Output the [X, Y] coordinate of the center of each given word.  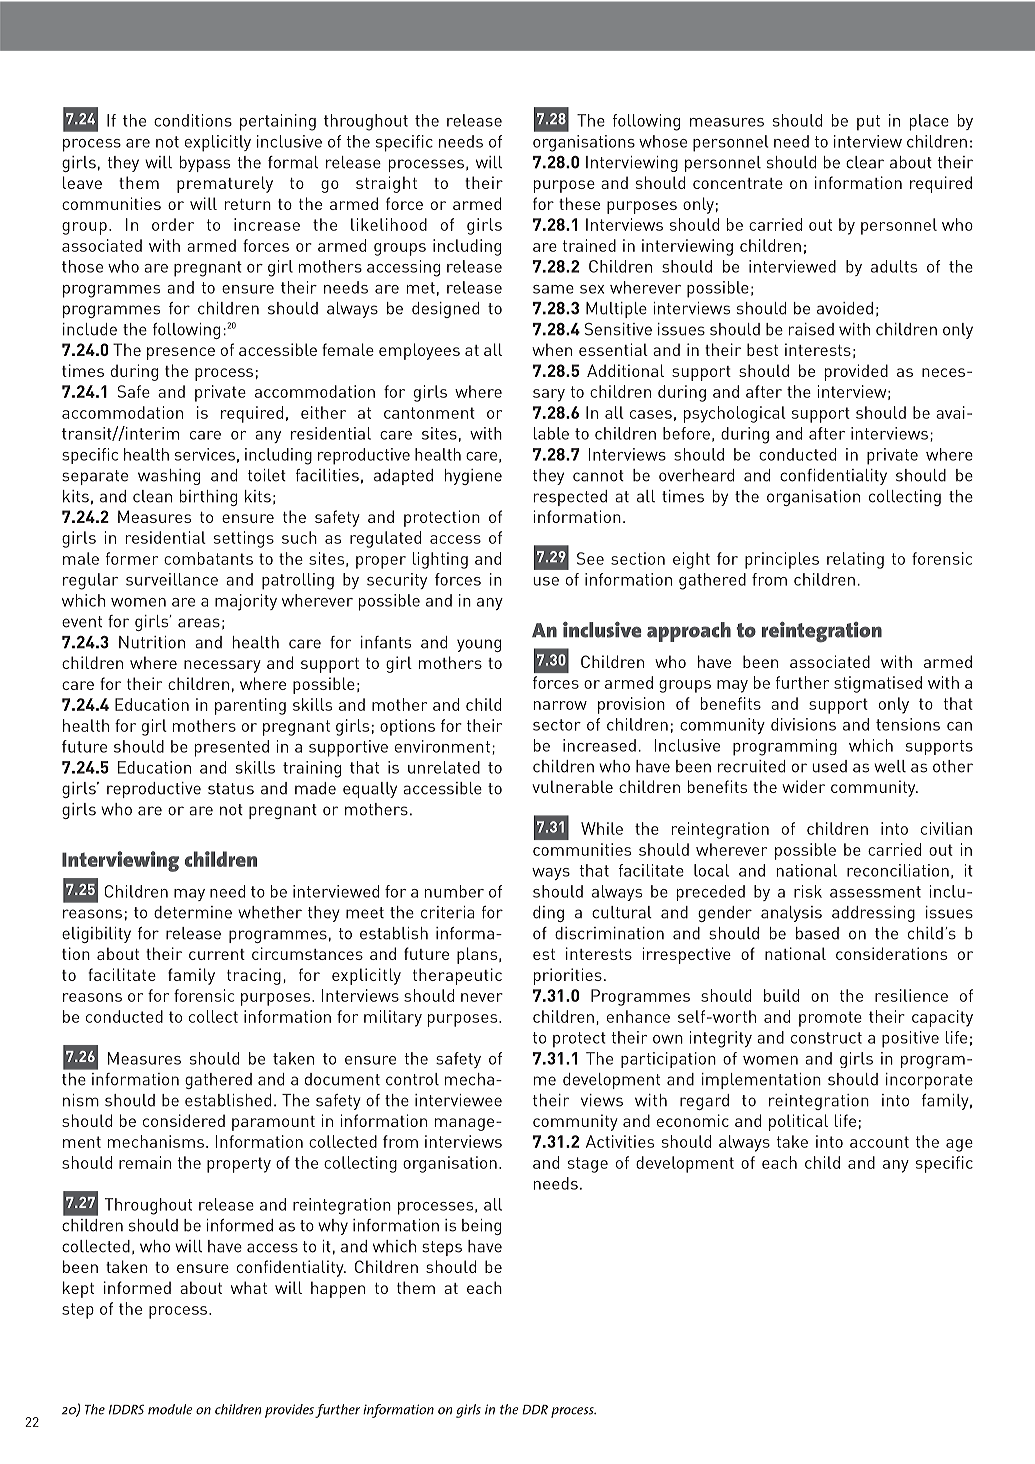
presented [232, 748]
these [579, 203]
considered [184, 1120]
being [481, 1227]
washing [169, 477]
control [412, 1079]
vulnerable [572, 786]
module [170, 1409]
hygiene [473, 477]
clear [865, 162]
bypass [205, 164]
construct [826, 1038]
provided [856, 372]
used [829, 766]
